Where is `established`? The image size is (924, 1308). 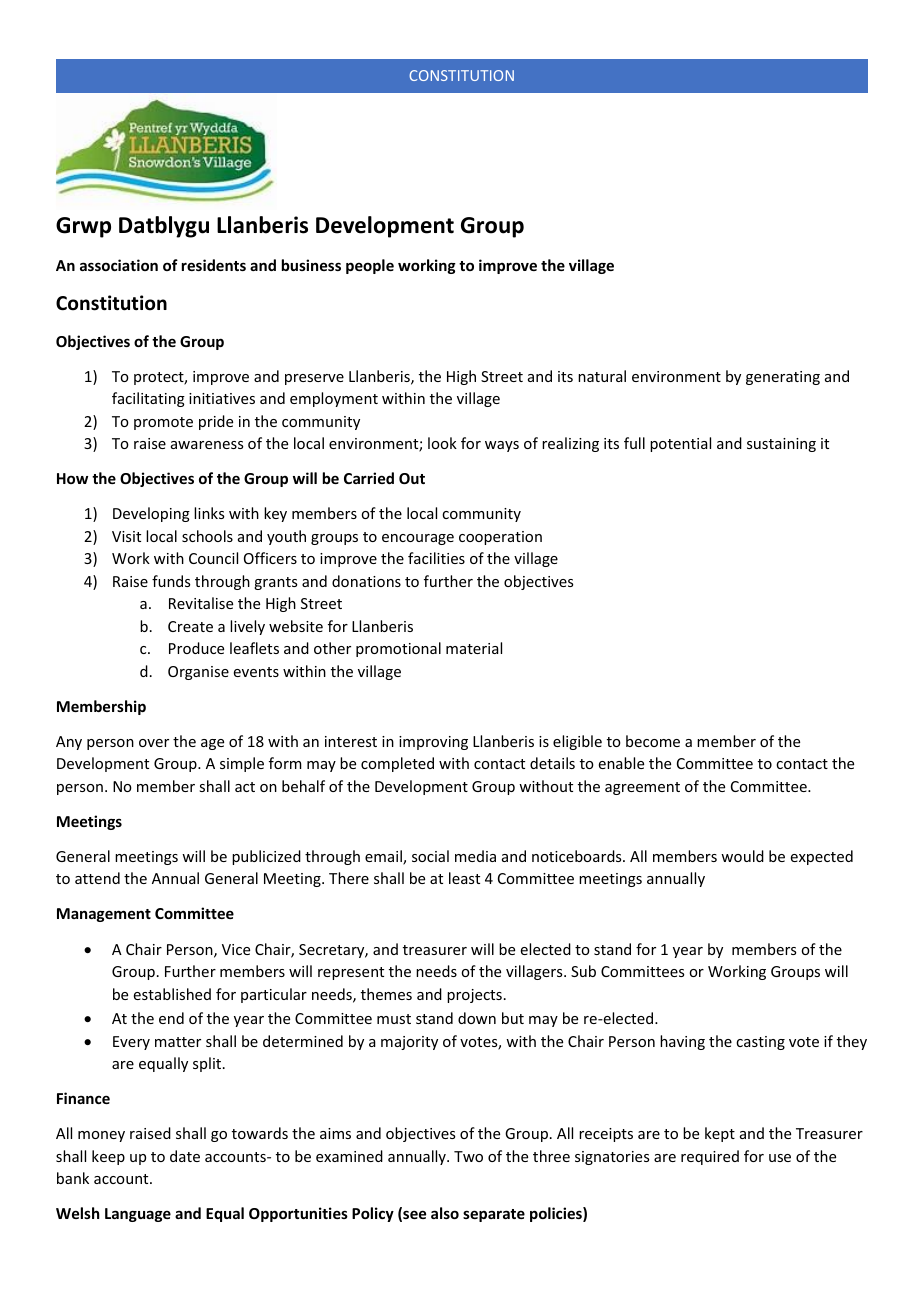 established is located at coordinates (172, 994).
